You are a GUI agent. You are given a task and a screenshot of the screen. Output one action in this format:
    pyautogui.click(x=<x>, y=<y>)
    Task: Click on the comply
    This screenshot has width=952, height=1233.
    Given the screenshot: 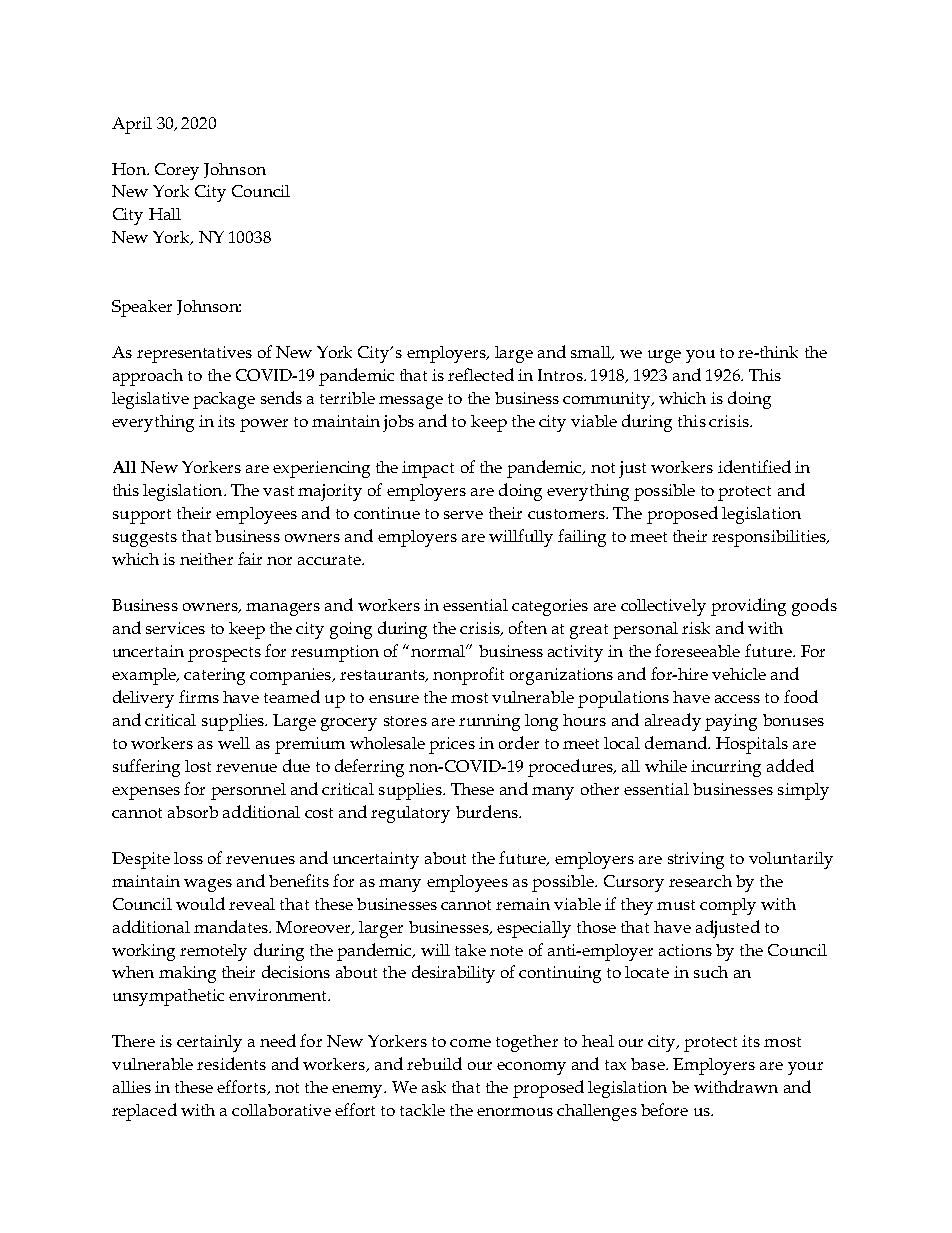 What is the action you would take?
    pyautogui.click(x=728, y=906)
